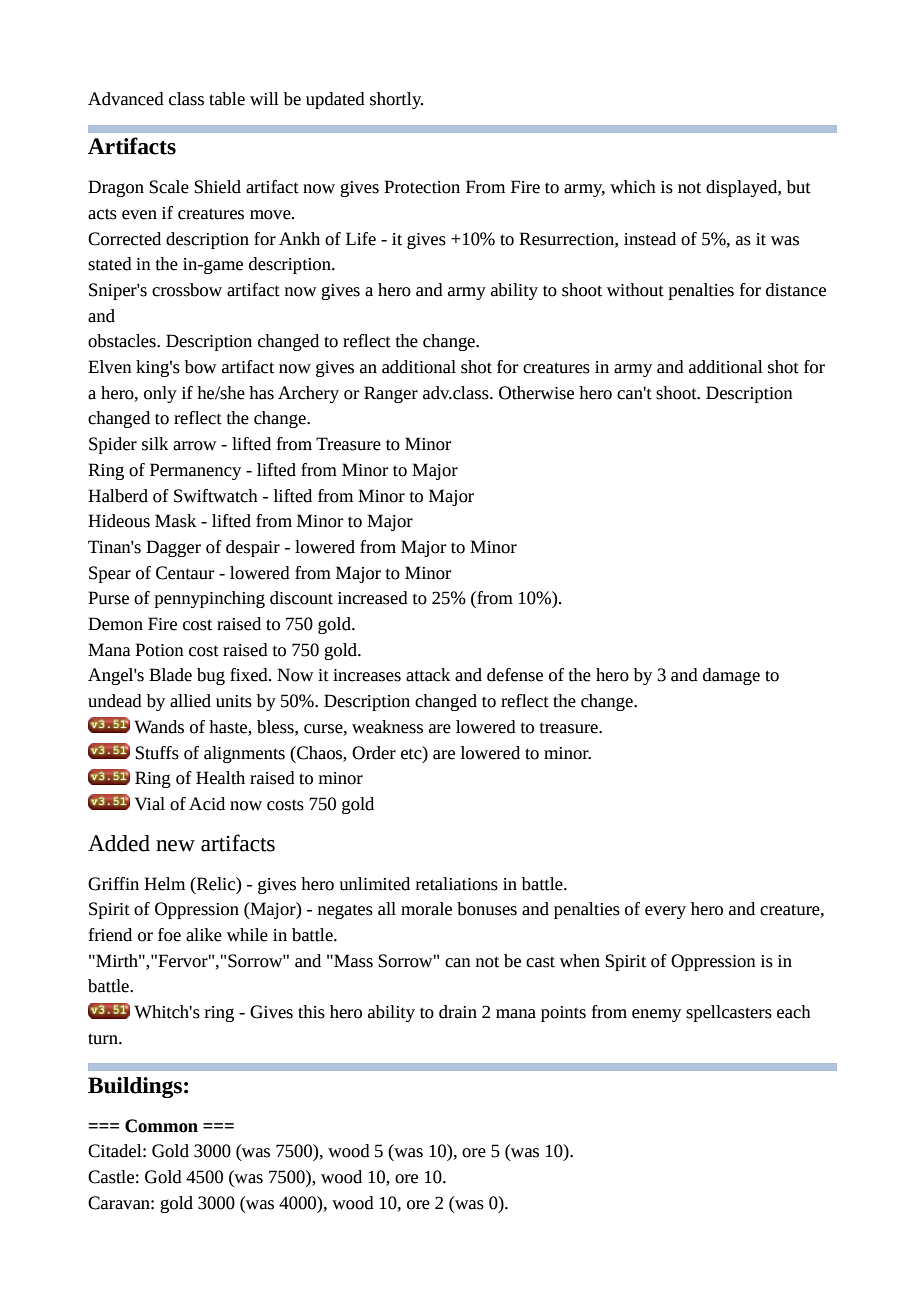 The width and height of the page is (924, 1308). I want to click on allied, so click(190, 701).
